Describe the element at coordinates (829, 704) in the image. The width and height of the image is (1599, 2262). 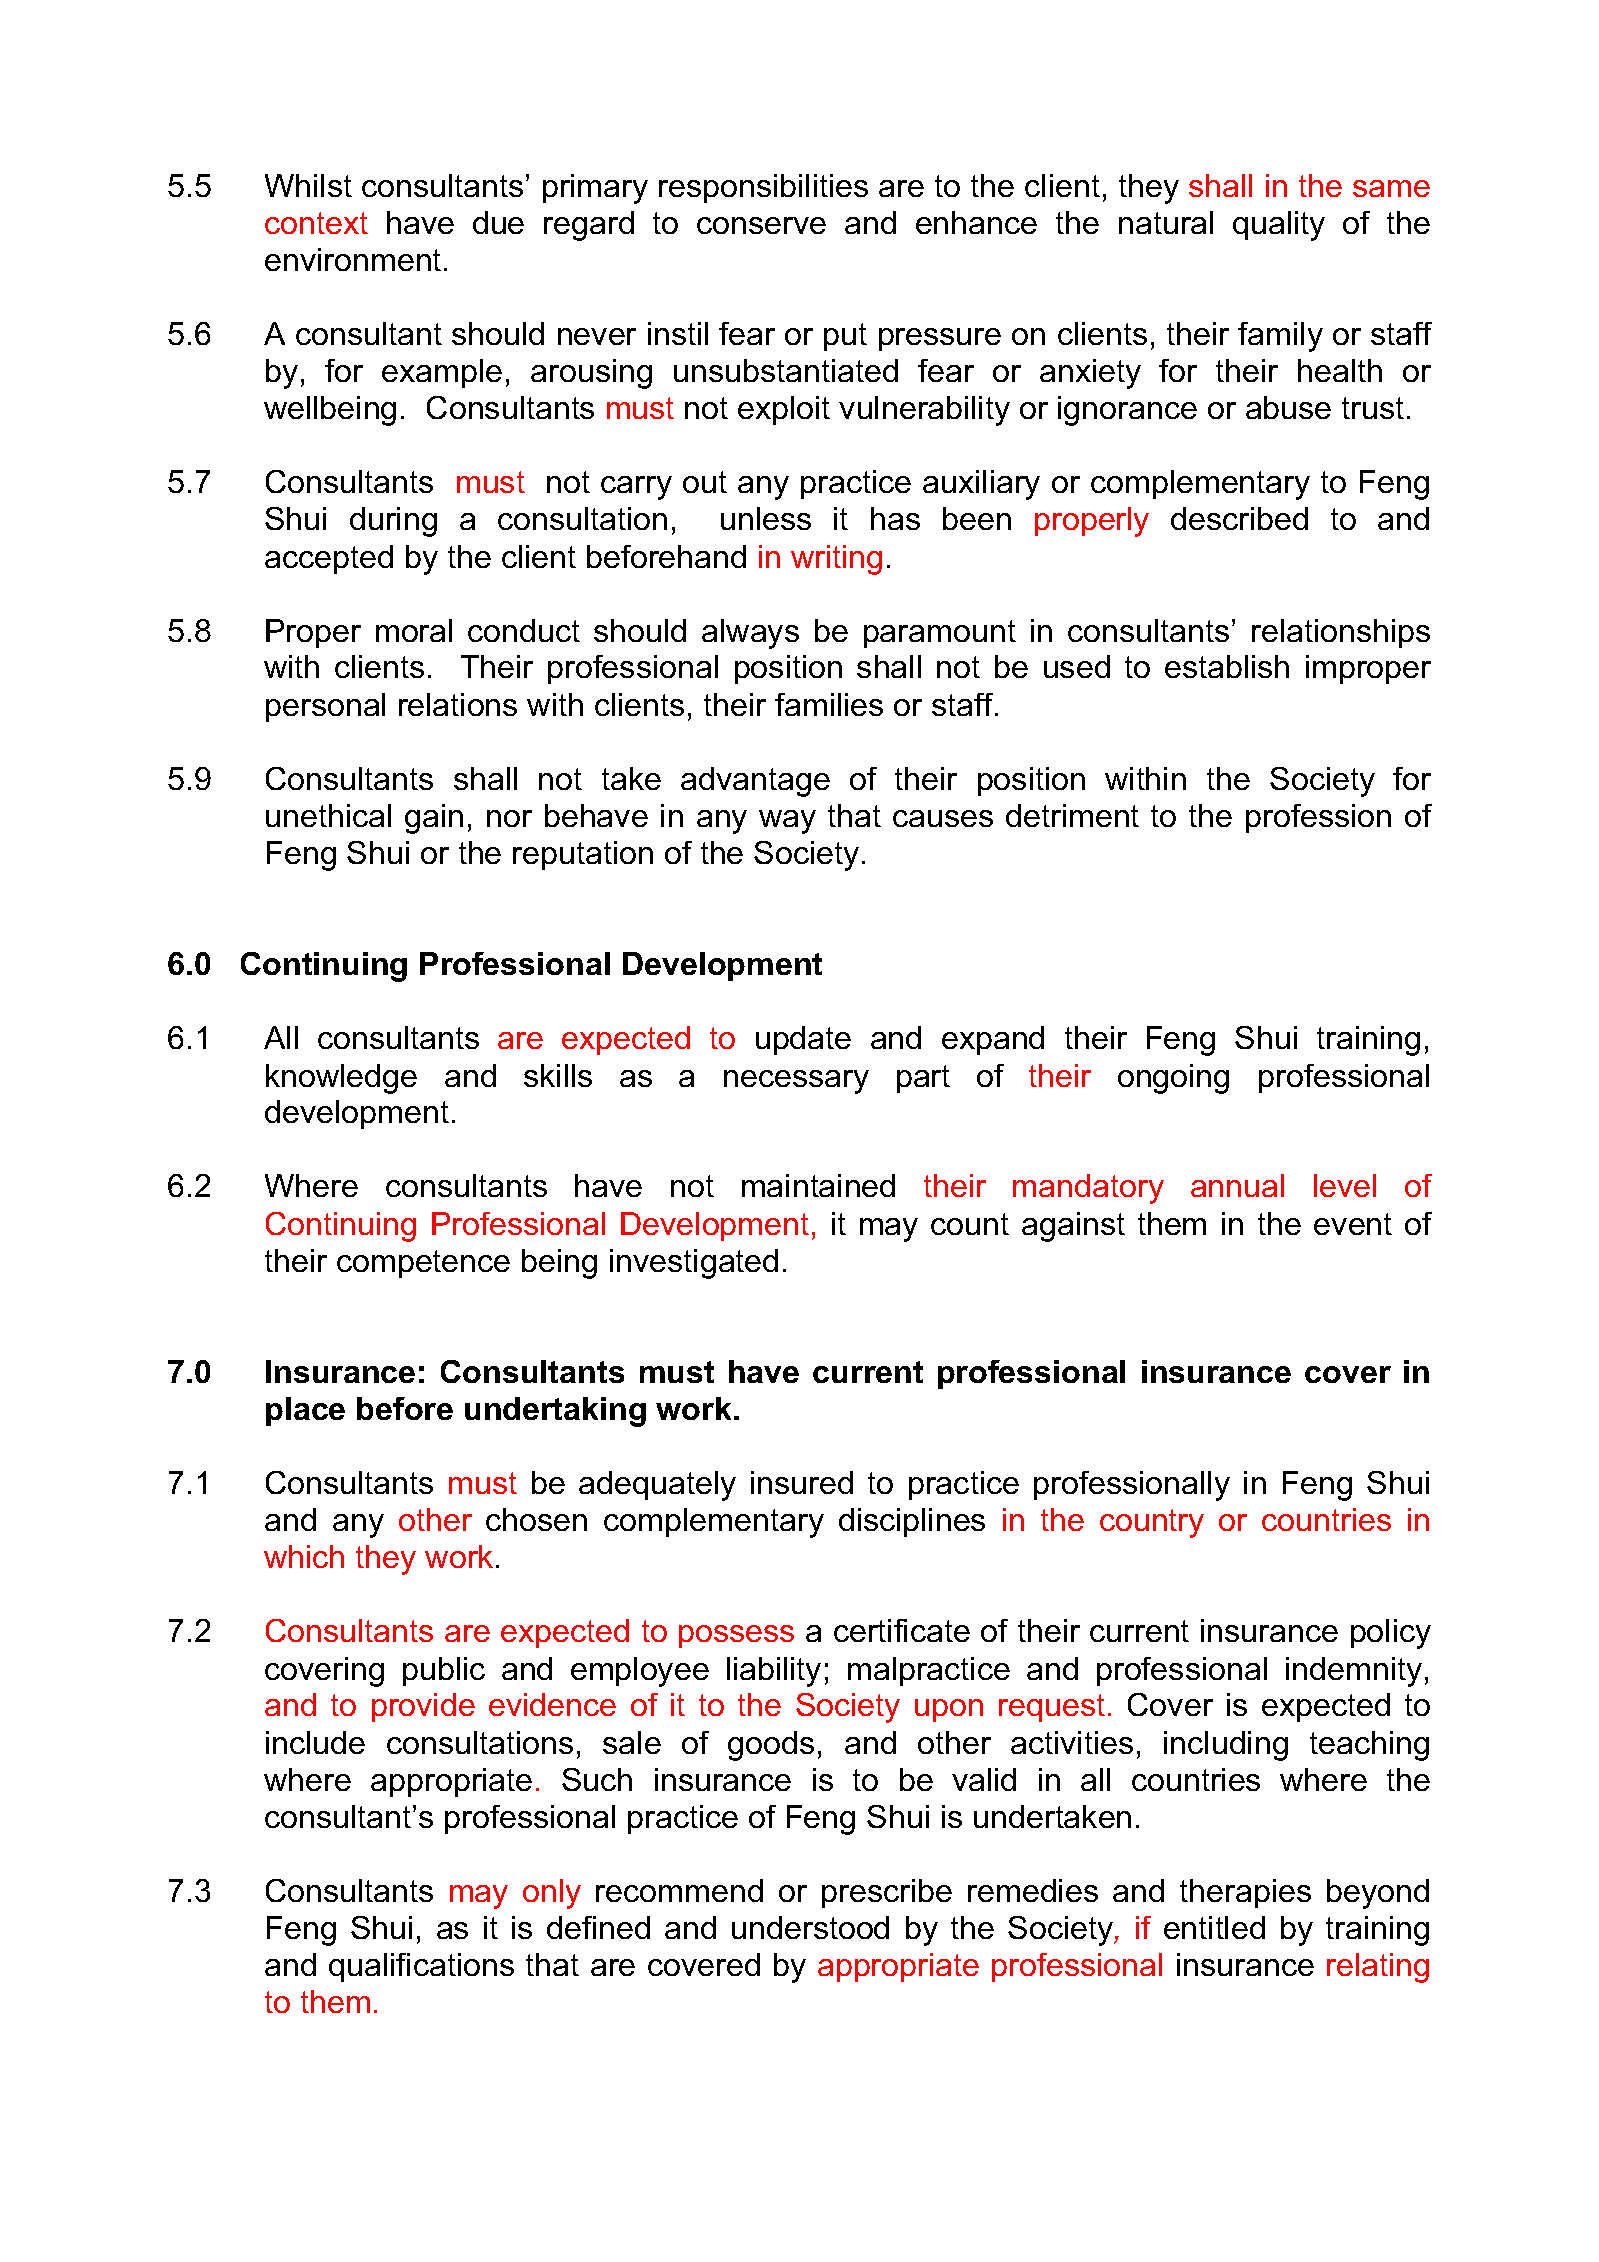
I see `families` at that location.
